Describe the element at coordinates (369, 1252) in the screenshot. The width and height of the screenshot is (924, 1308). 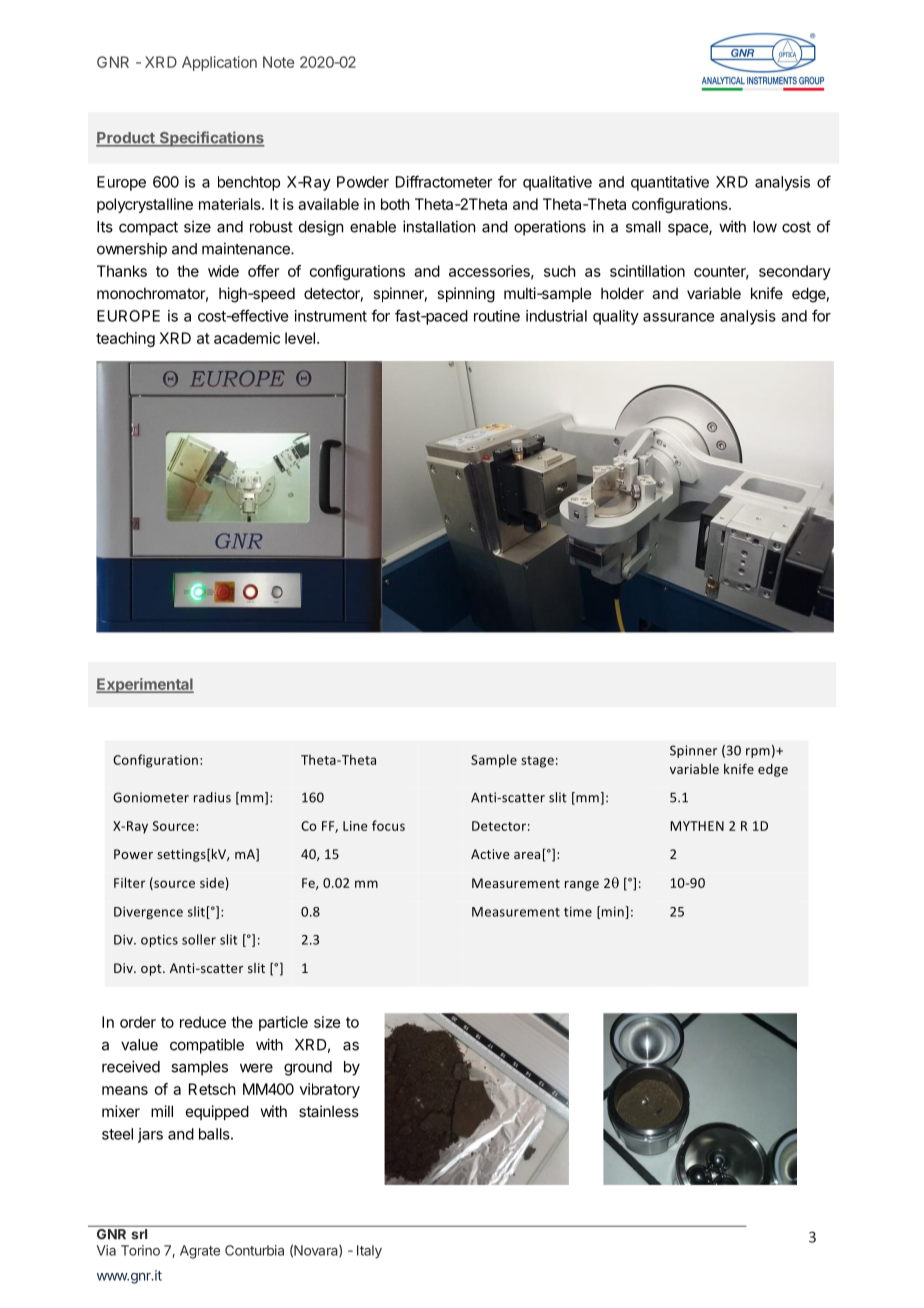
I see `Italy` at that location.
